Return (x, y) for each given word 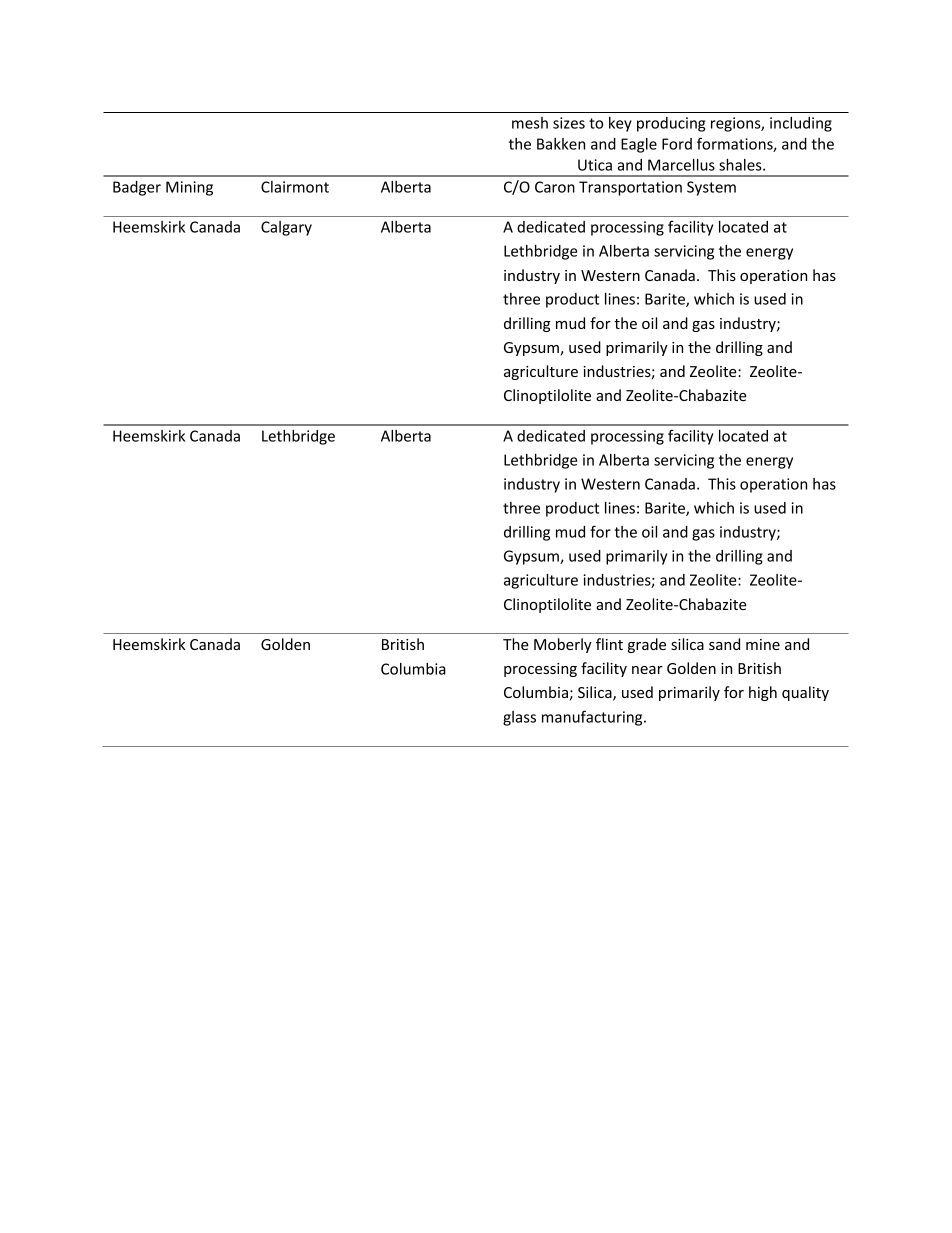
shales (741, 165)
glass (519, 718)
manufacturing (593, 718)
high (763, 693)
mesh (530, 123)
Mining (189, 188)
